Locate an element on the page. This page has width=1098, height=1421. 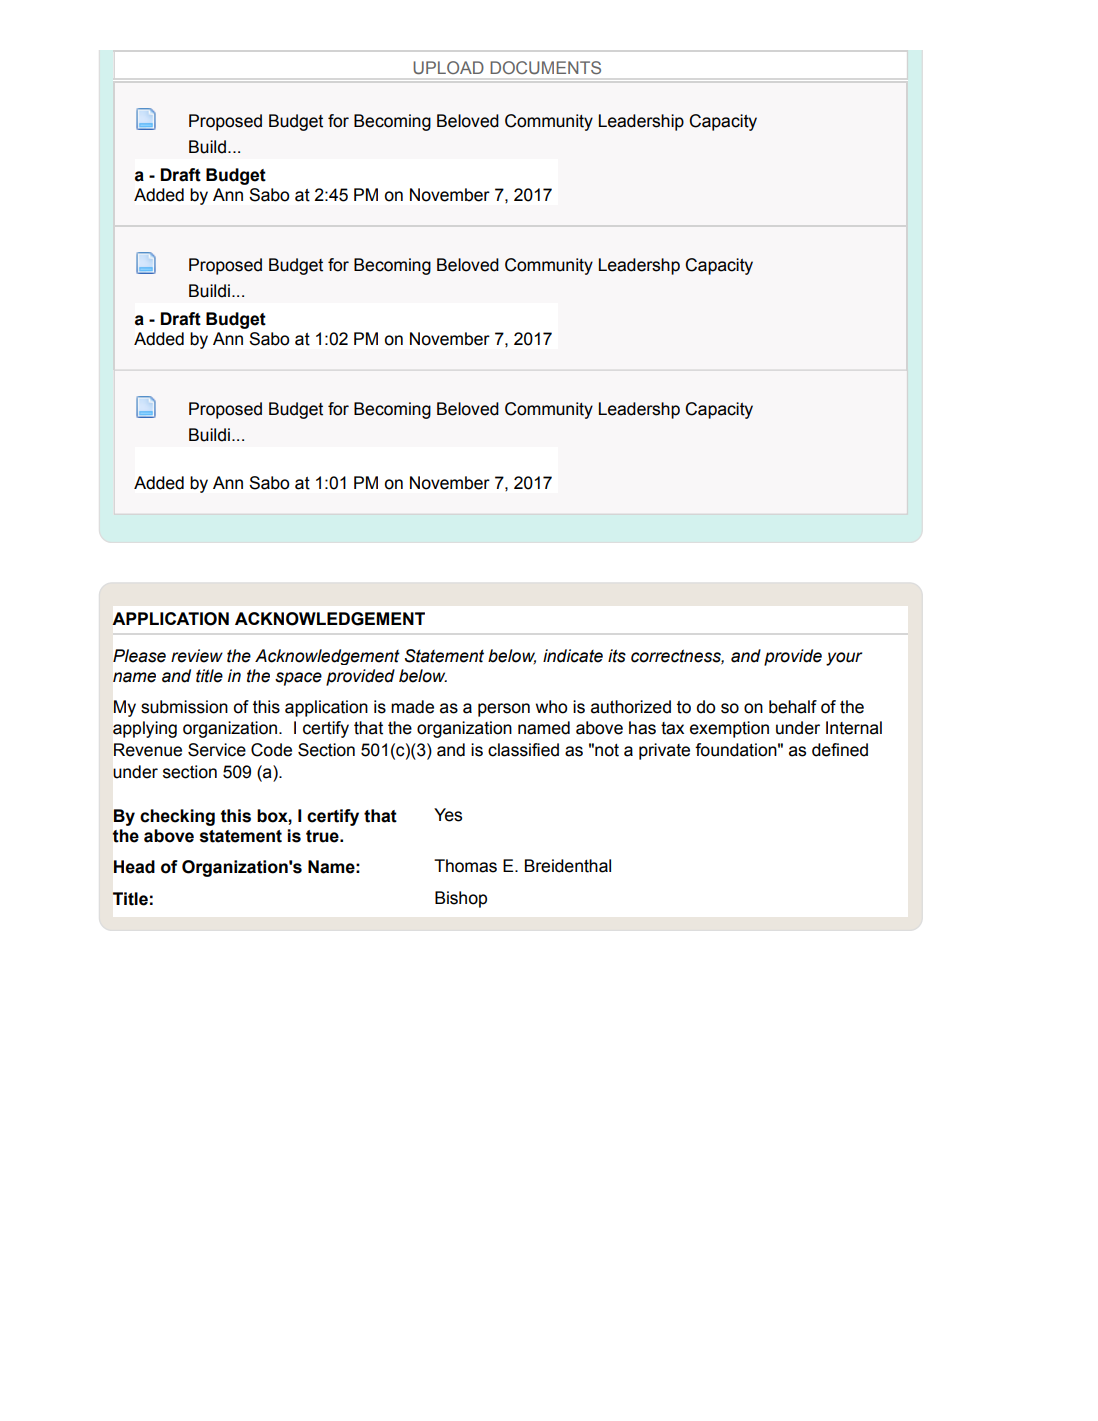
Thomas is located at coordinates (465, 866).
